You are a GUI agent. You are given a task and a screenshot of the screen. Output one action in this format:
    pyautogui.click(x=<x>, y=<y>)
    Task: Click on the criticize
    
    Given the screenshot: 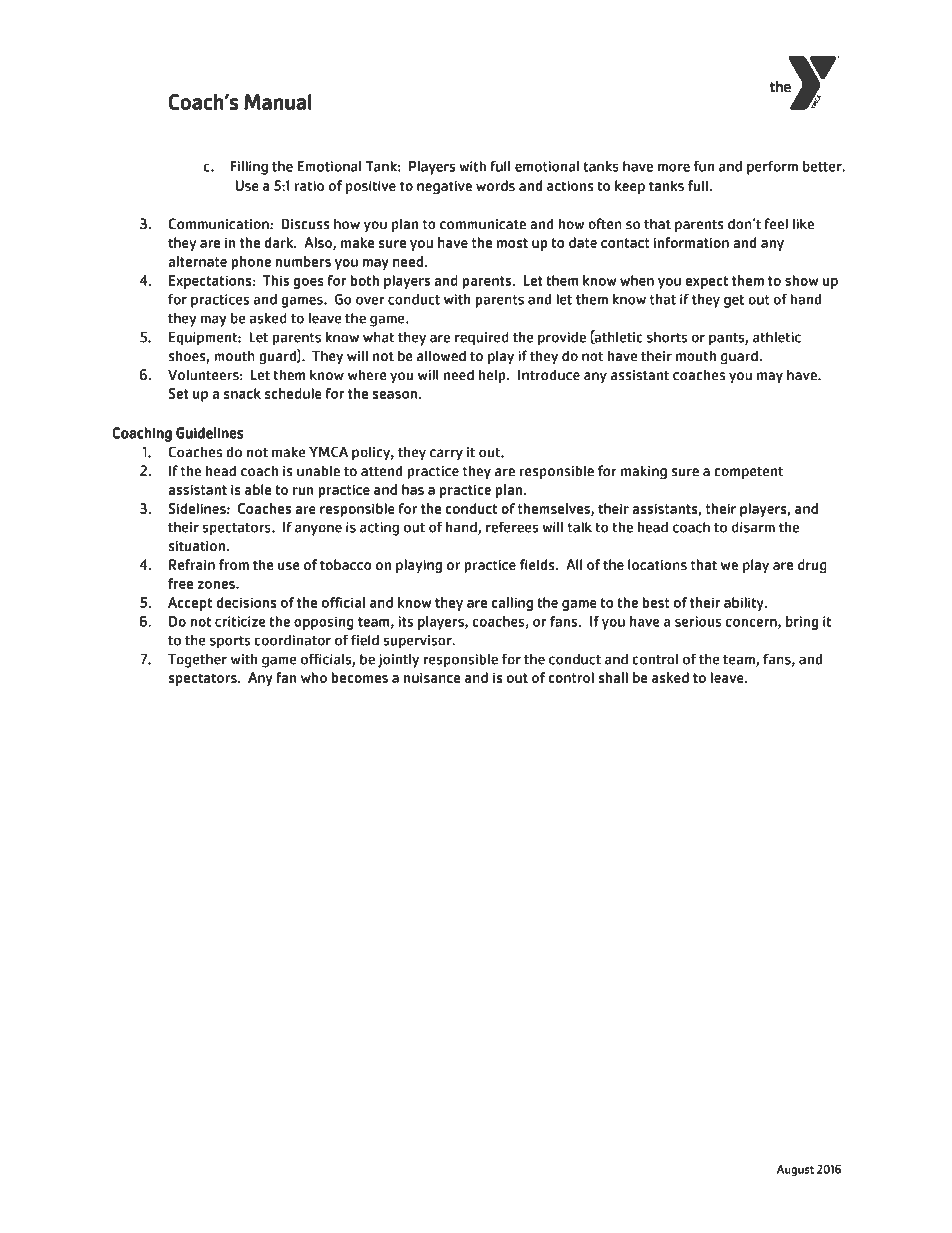 What is the action you would take?
    pyautogui.click(x=240, y=621)
